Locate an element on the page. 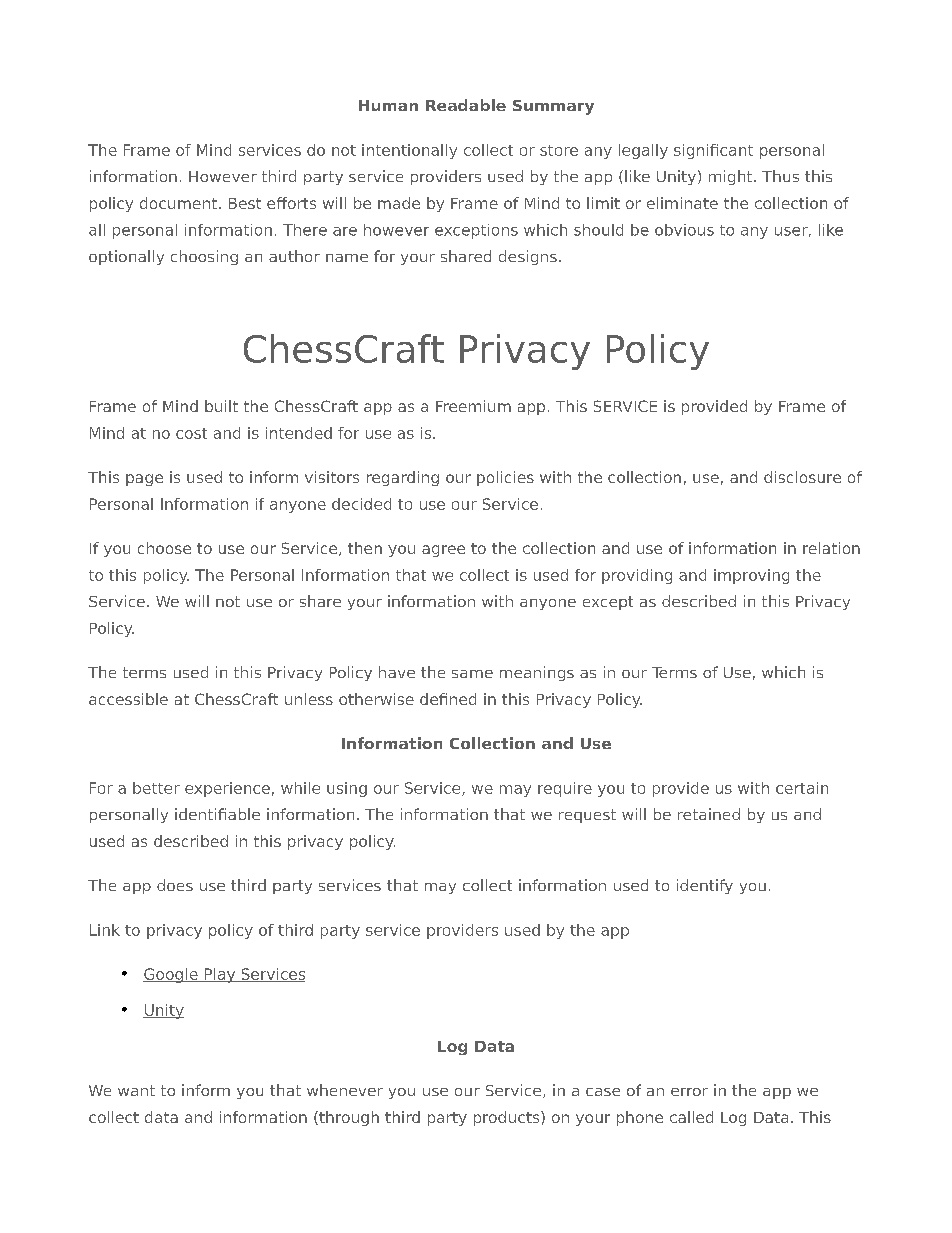  significant is located at coordinates (713, 151).
